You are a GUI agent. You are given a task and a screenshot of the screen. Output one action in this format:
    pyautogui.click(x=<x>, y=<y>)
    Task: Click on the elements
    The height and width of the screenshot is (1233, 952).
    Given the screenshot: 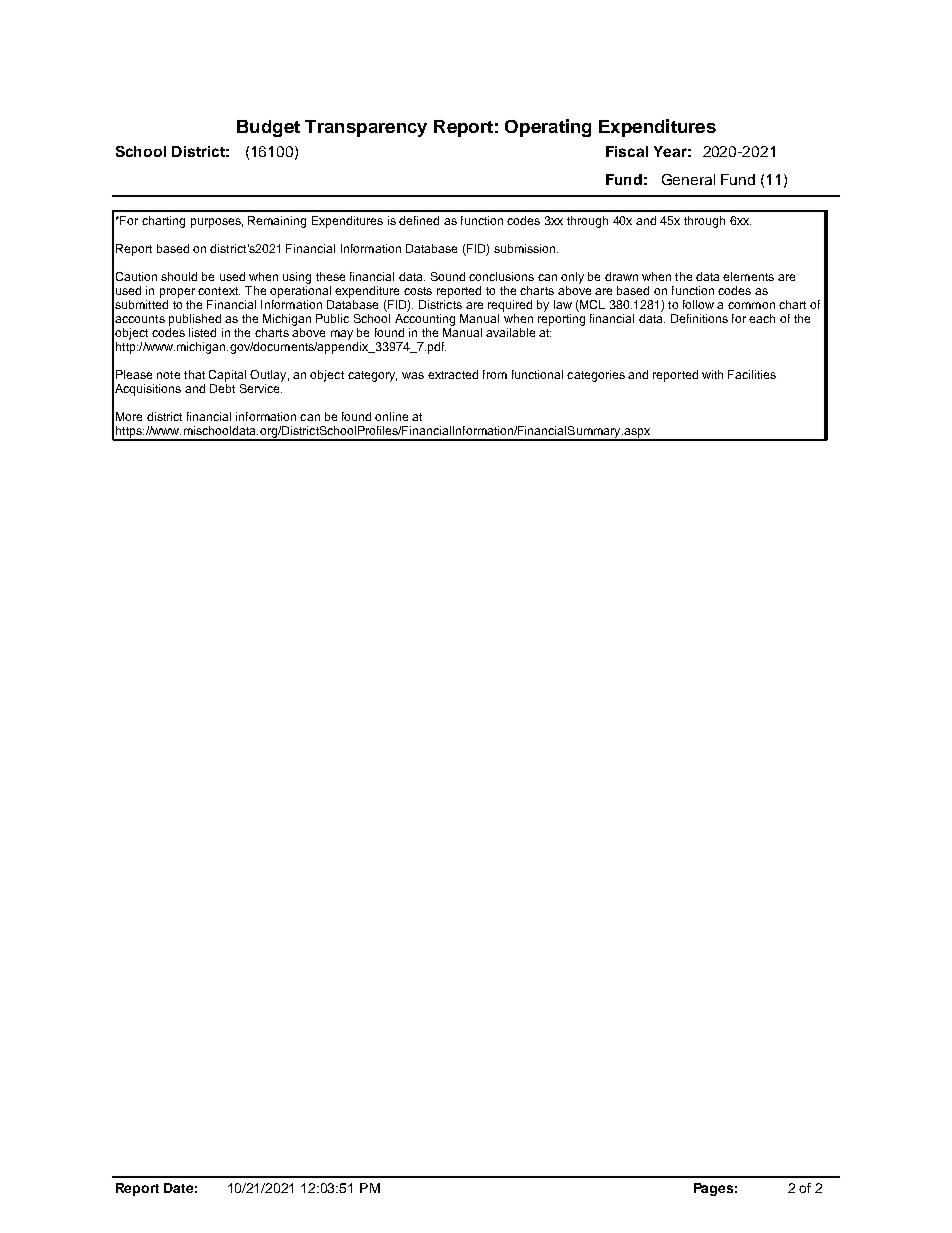 What is the action you would take?
    pyautogui.click(x=748, y=276)
